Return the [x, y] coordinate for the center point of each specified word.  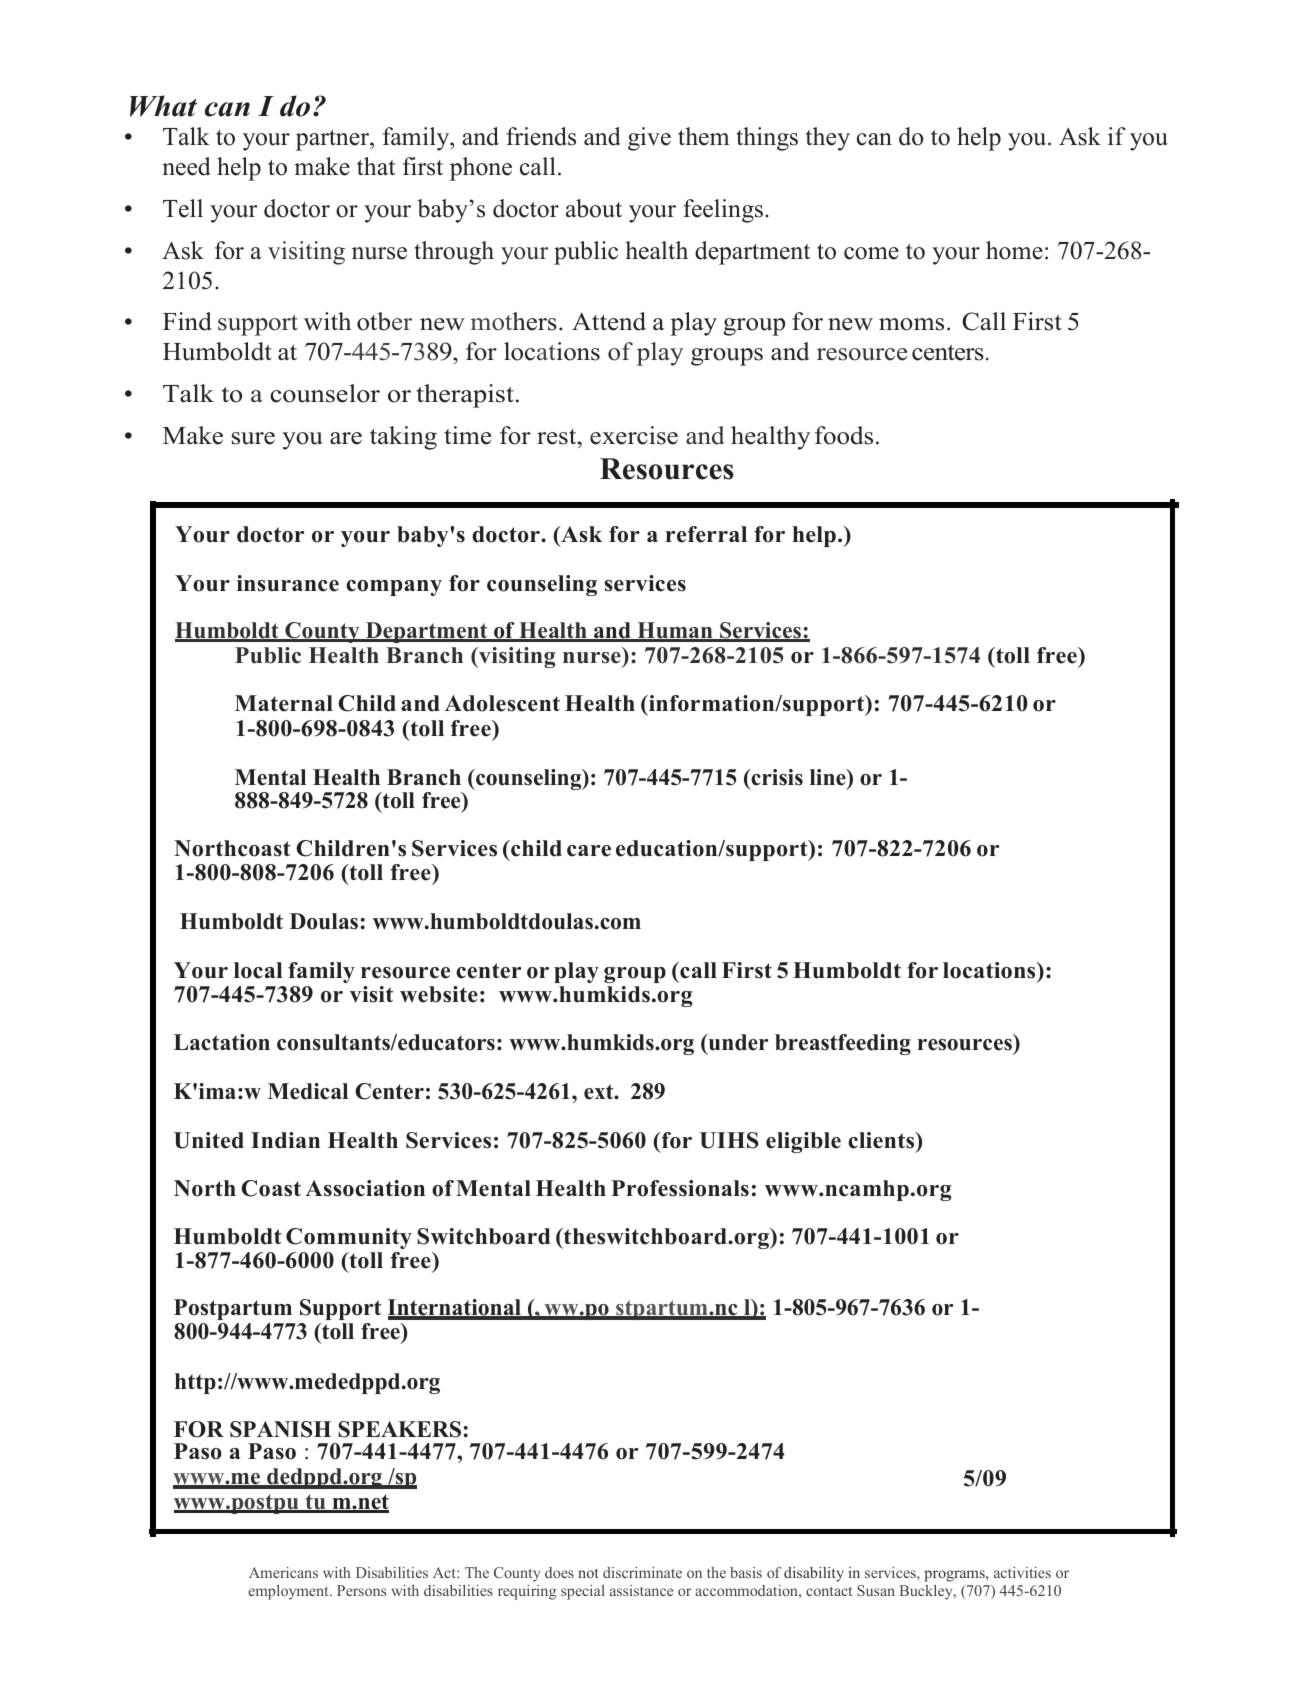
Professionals [680, 1188]
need [186, 166]
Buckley [927, 1592]
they [828, 139]
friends [541, 136]
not [588, 1573]
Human [675, 631]
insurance [288, 583]
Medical [308, 1091]
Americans [283, 1572]
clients [882, 1140]
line [829, 777]
